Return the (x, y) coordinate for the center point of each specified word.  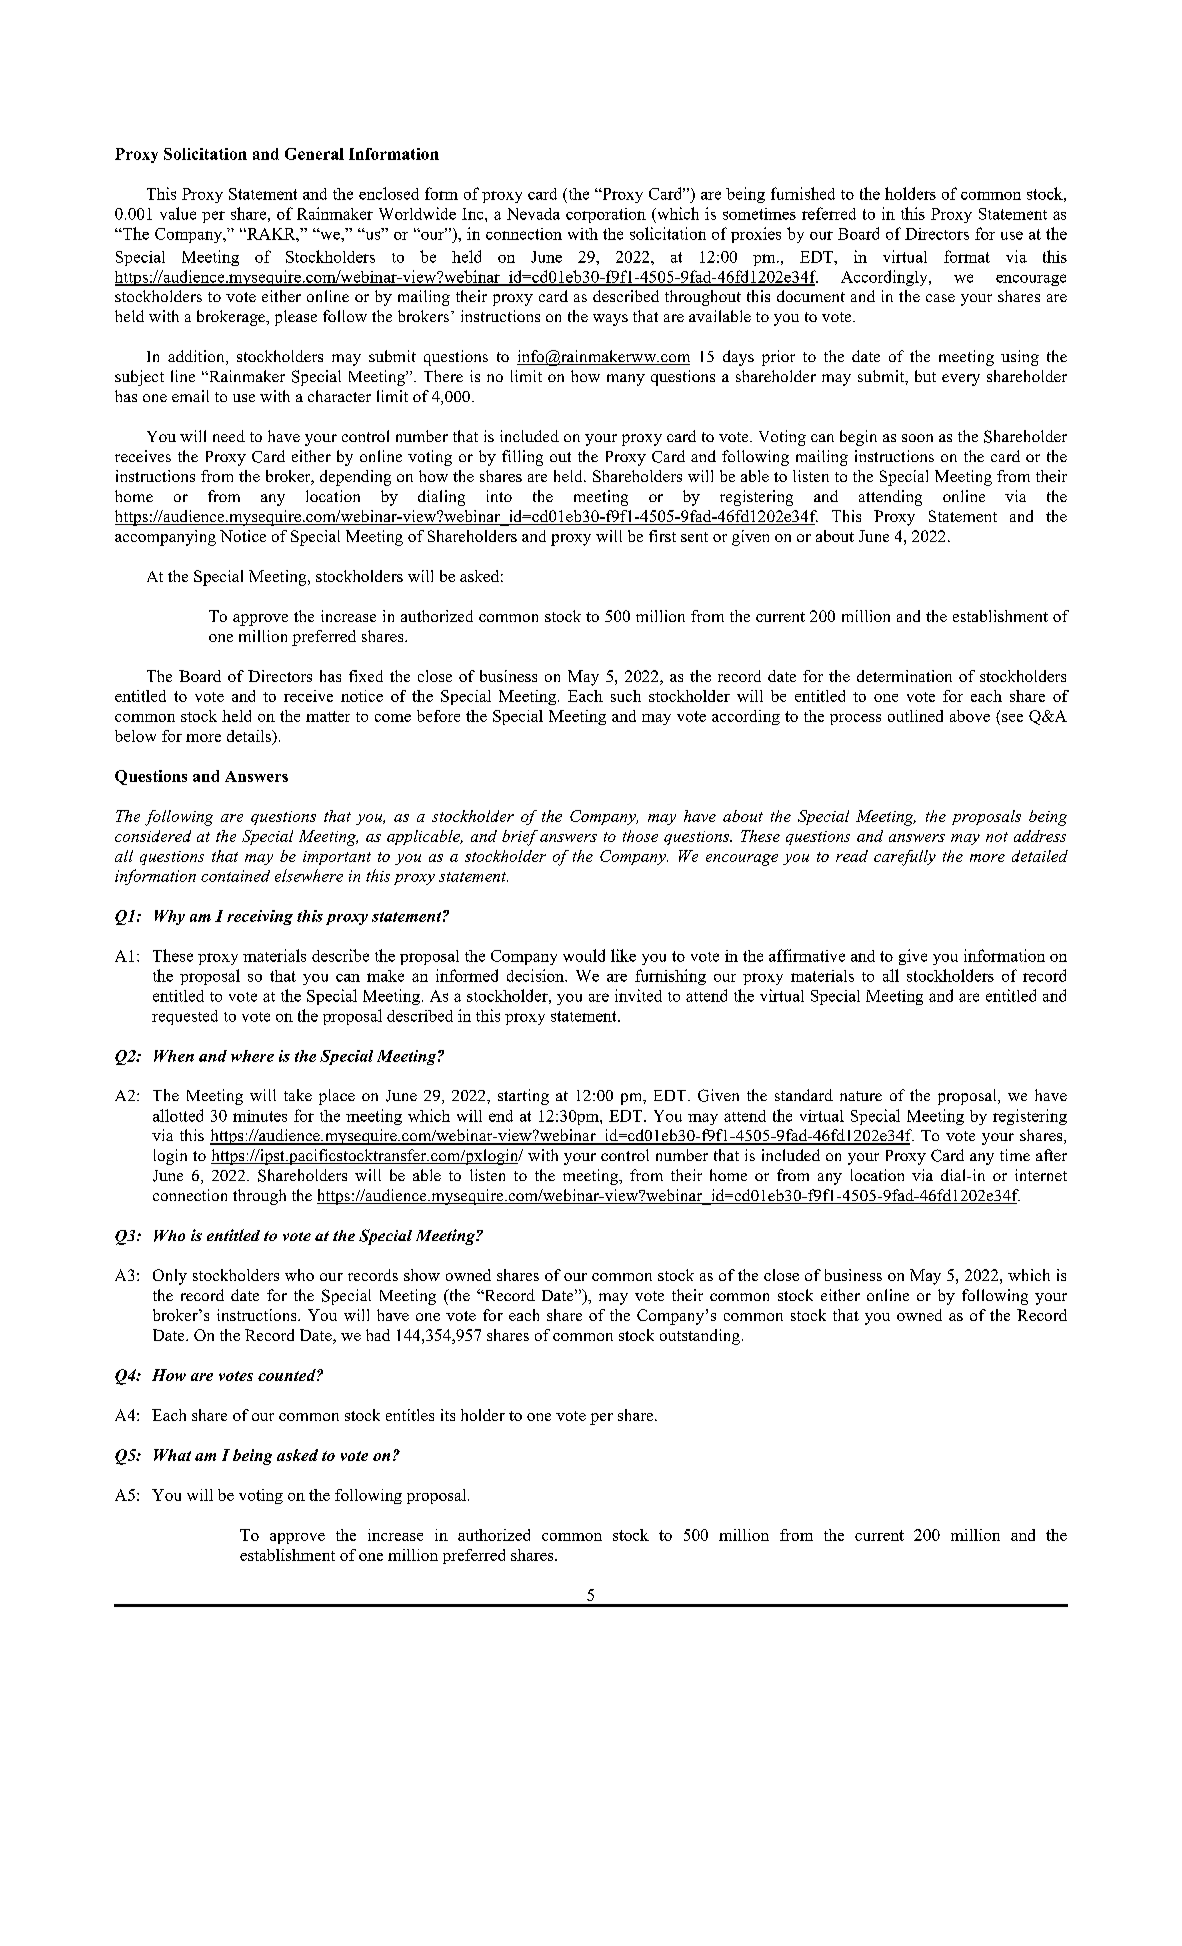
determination (904, 676)
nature (861, 1096)
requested (185, 1017)
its (448, 1415)
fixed (366, 676)
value (178, 213)
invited (638, 995)
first (662, 536)
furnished (803, 193)
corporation (606, 215)
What (172, 1455)
